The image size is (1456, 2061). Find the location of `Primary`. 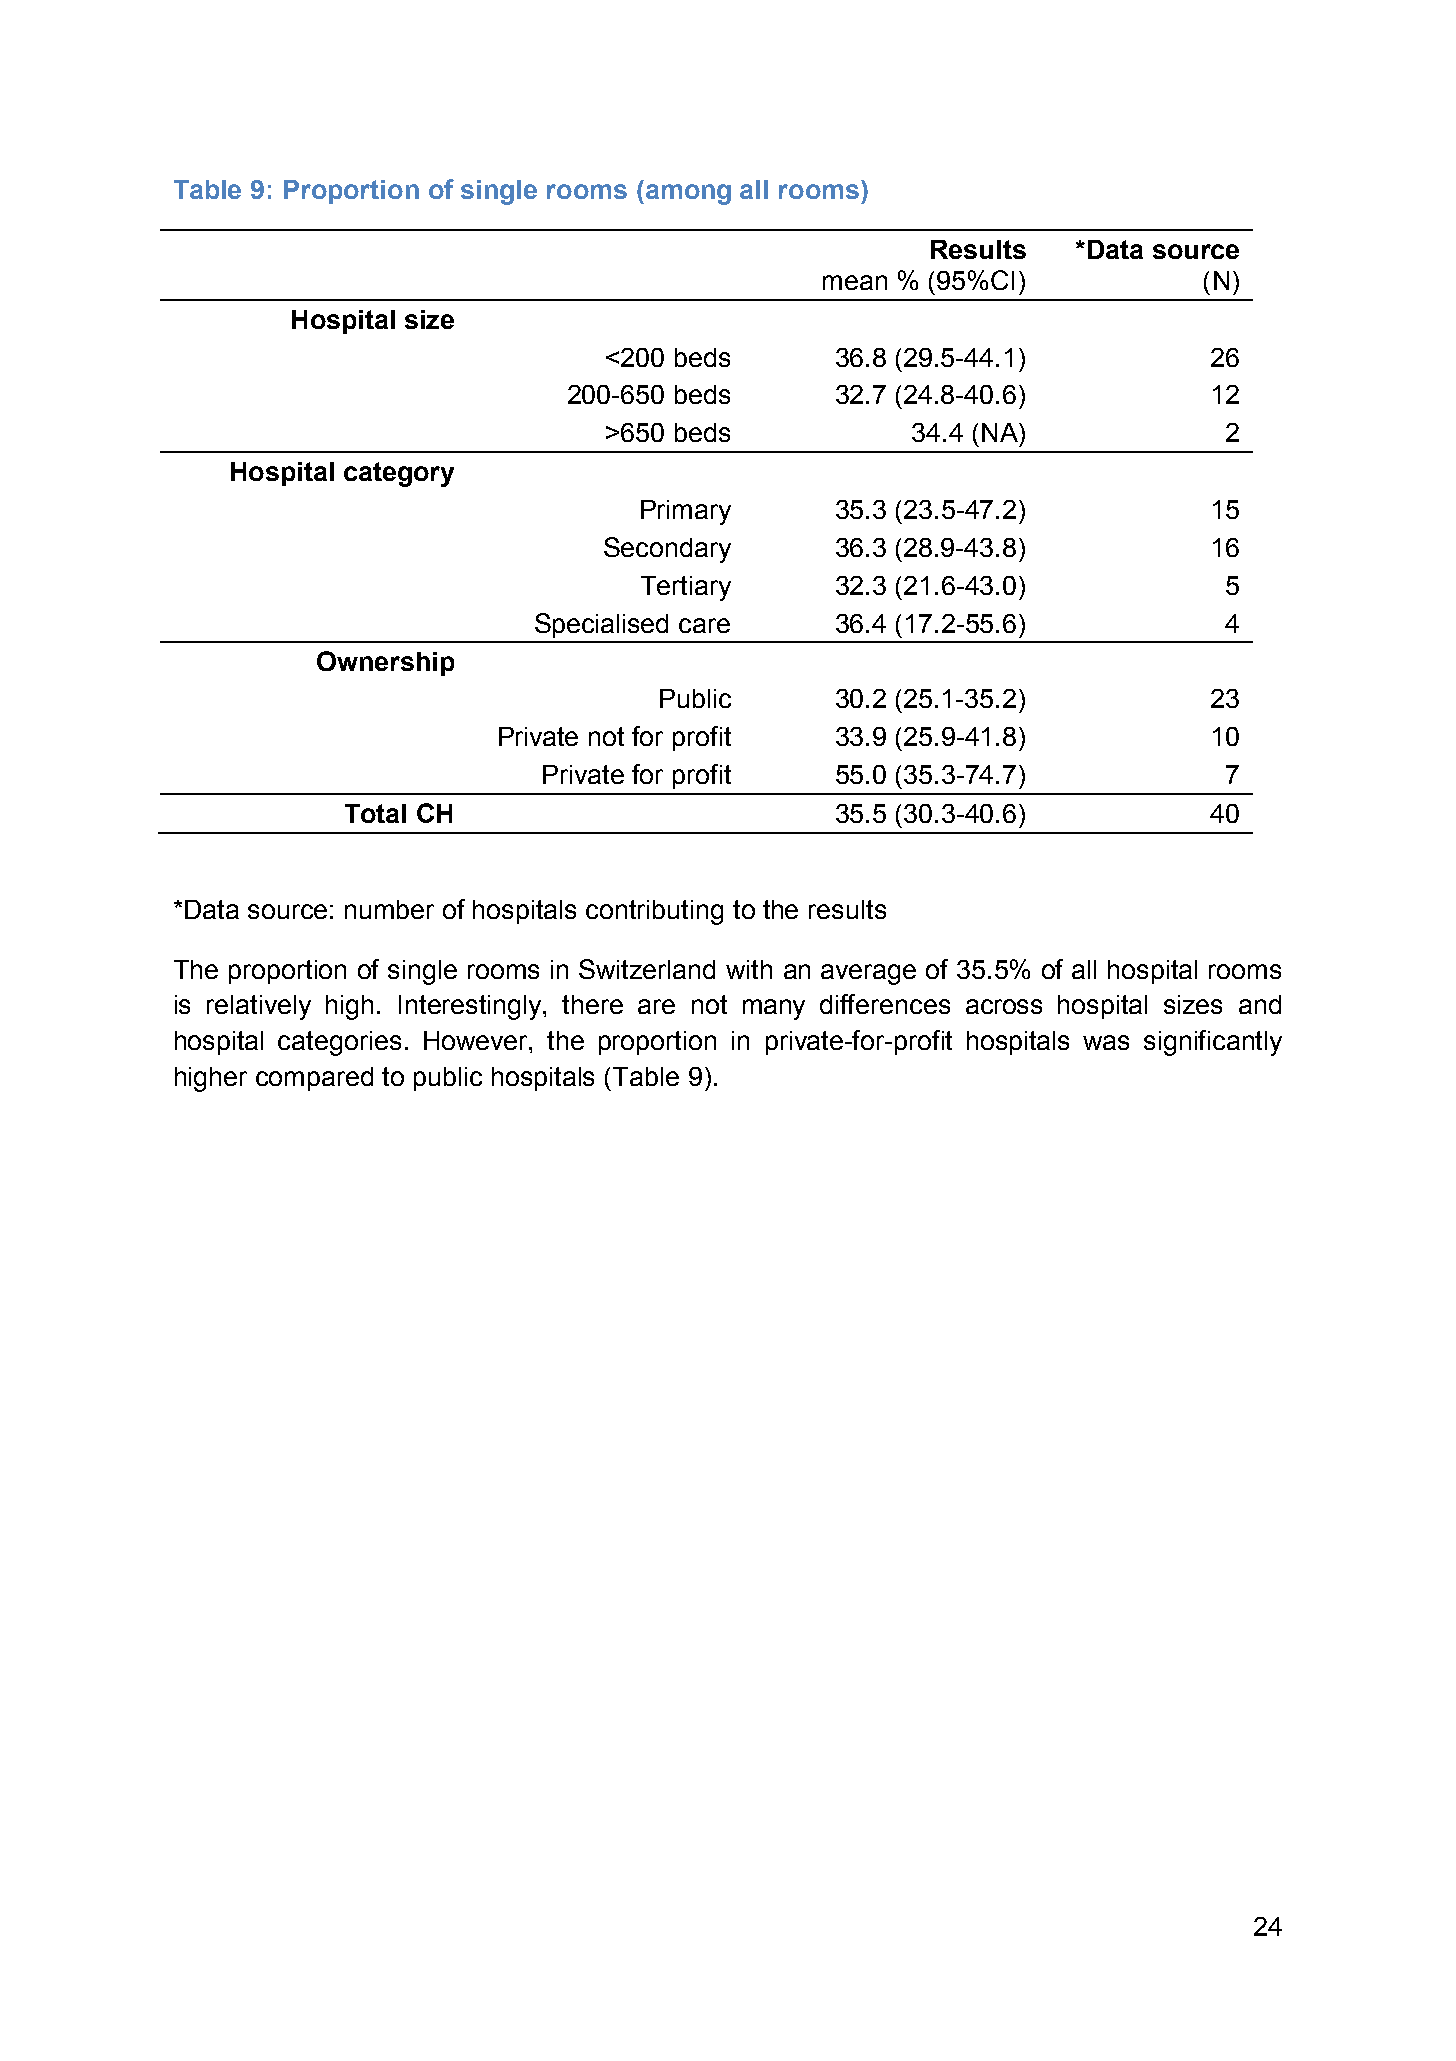

Primary is located at coordinates (686, 512).
